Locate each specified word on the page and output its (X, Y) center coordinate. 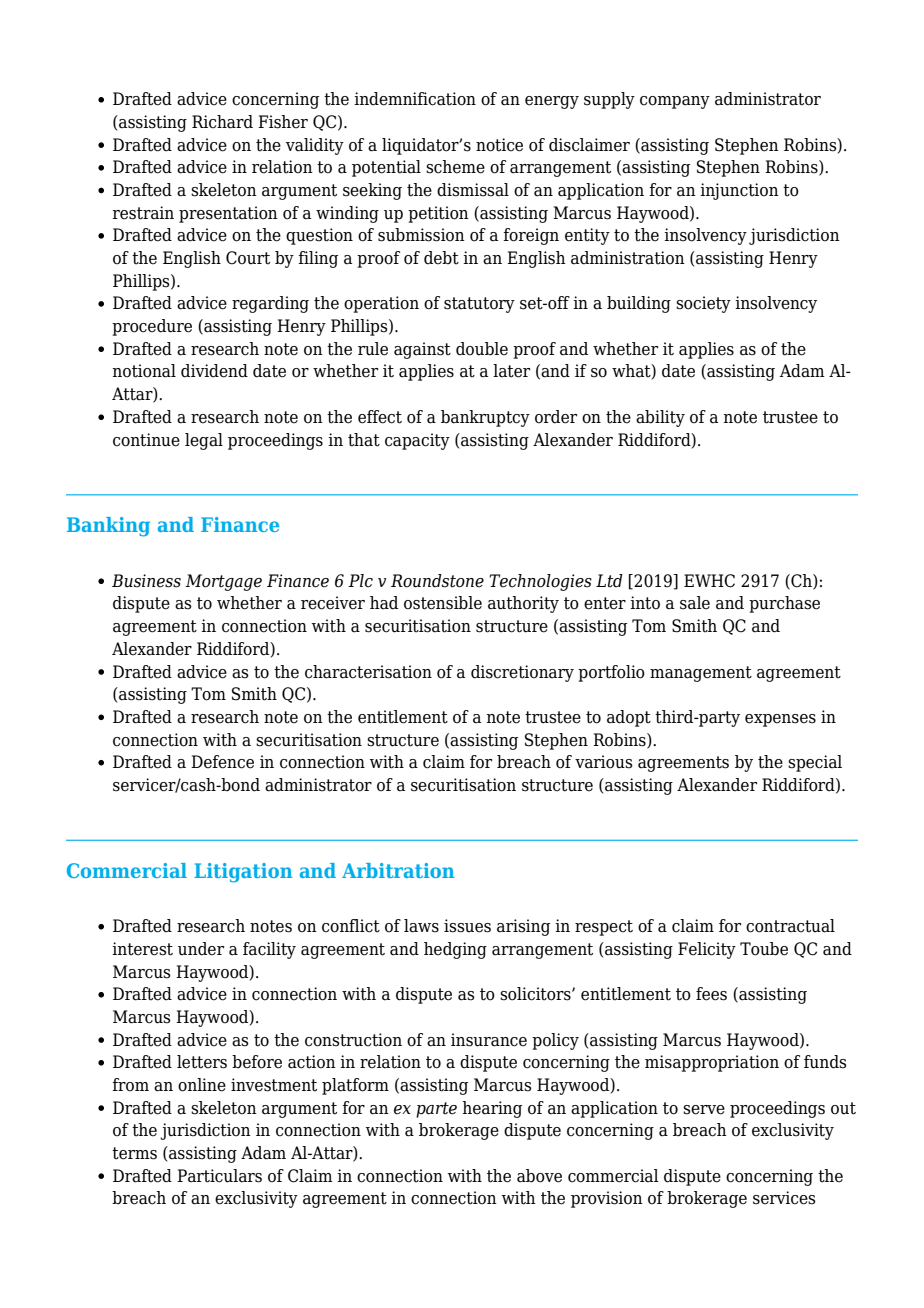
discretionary (522, 673)
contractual (790, 926)
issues (467, 926)
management (701, 674)
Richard (222, 122)
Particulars (219, 1176)
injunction (739, 191)
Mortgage (223, 582)
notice (499, 145)
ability (660, 418)
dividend (214, 371)
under (201, 949)
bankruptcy (485, 418)
